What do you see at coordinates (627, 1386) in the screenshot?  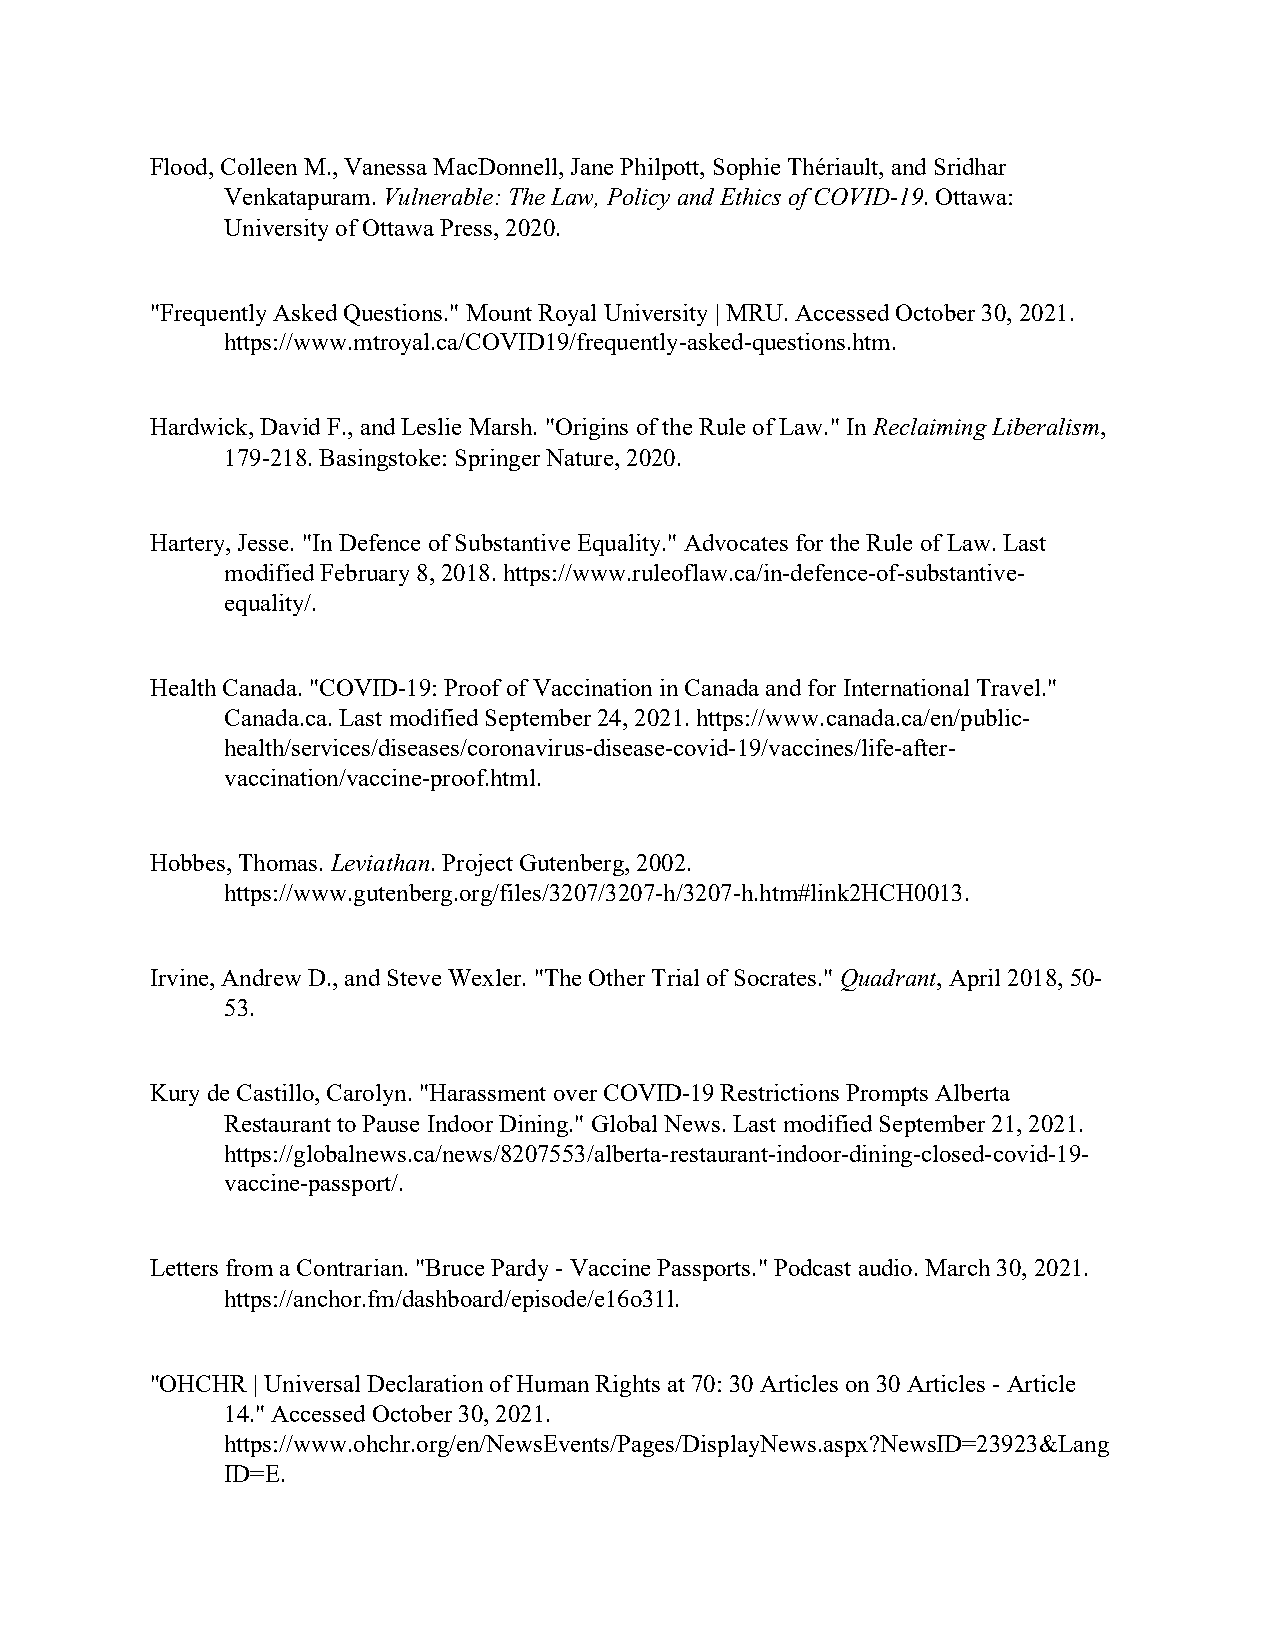 I see `Rights` at bounding box center [627, 1386].
